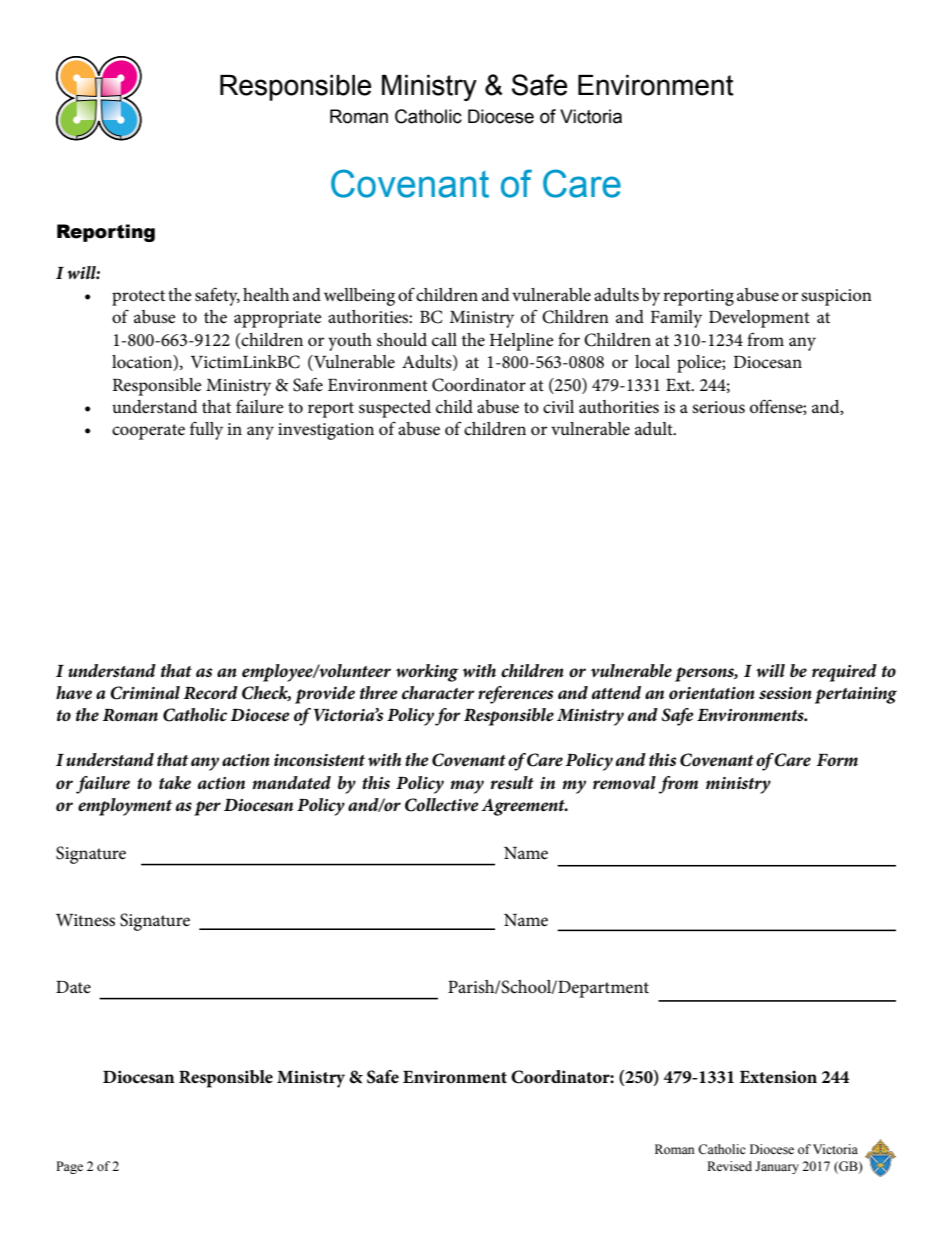 This screenshot has width=952, height=1233. I want to click on employment, so click(125, 807).
